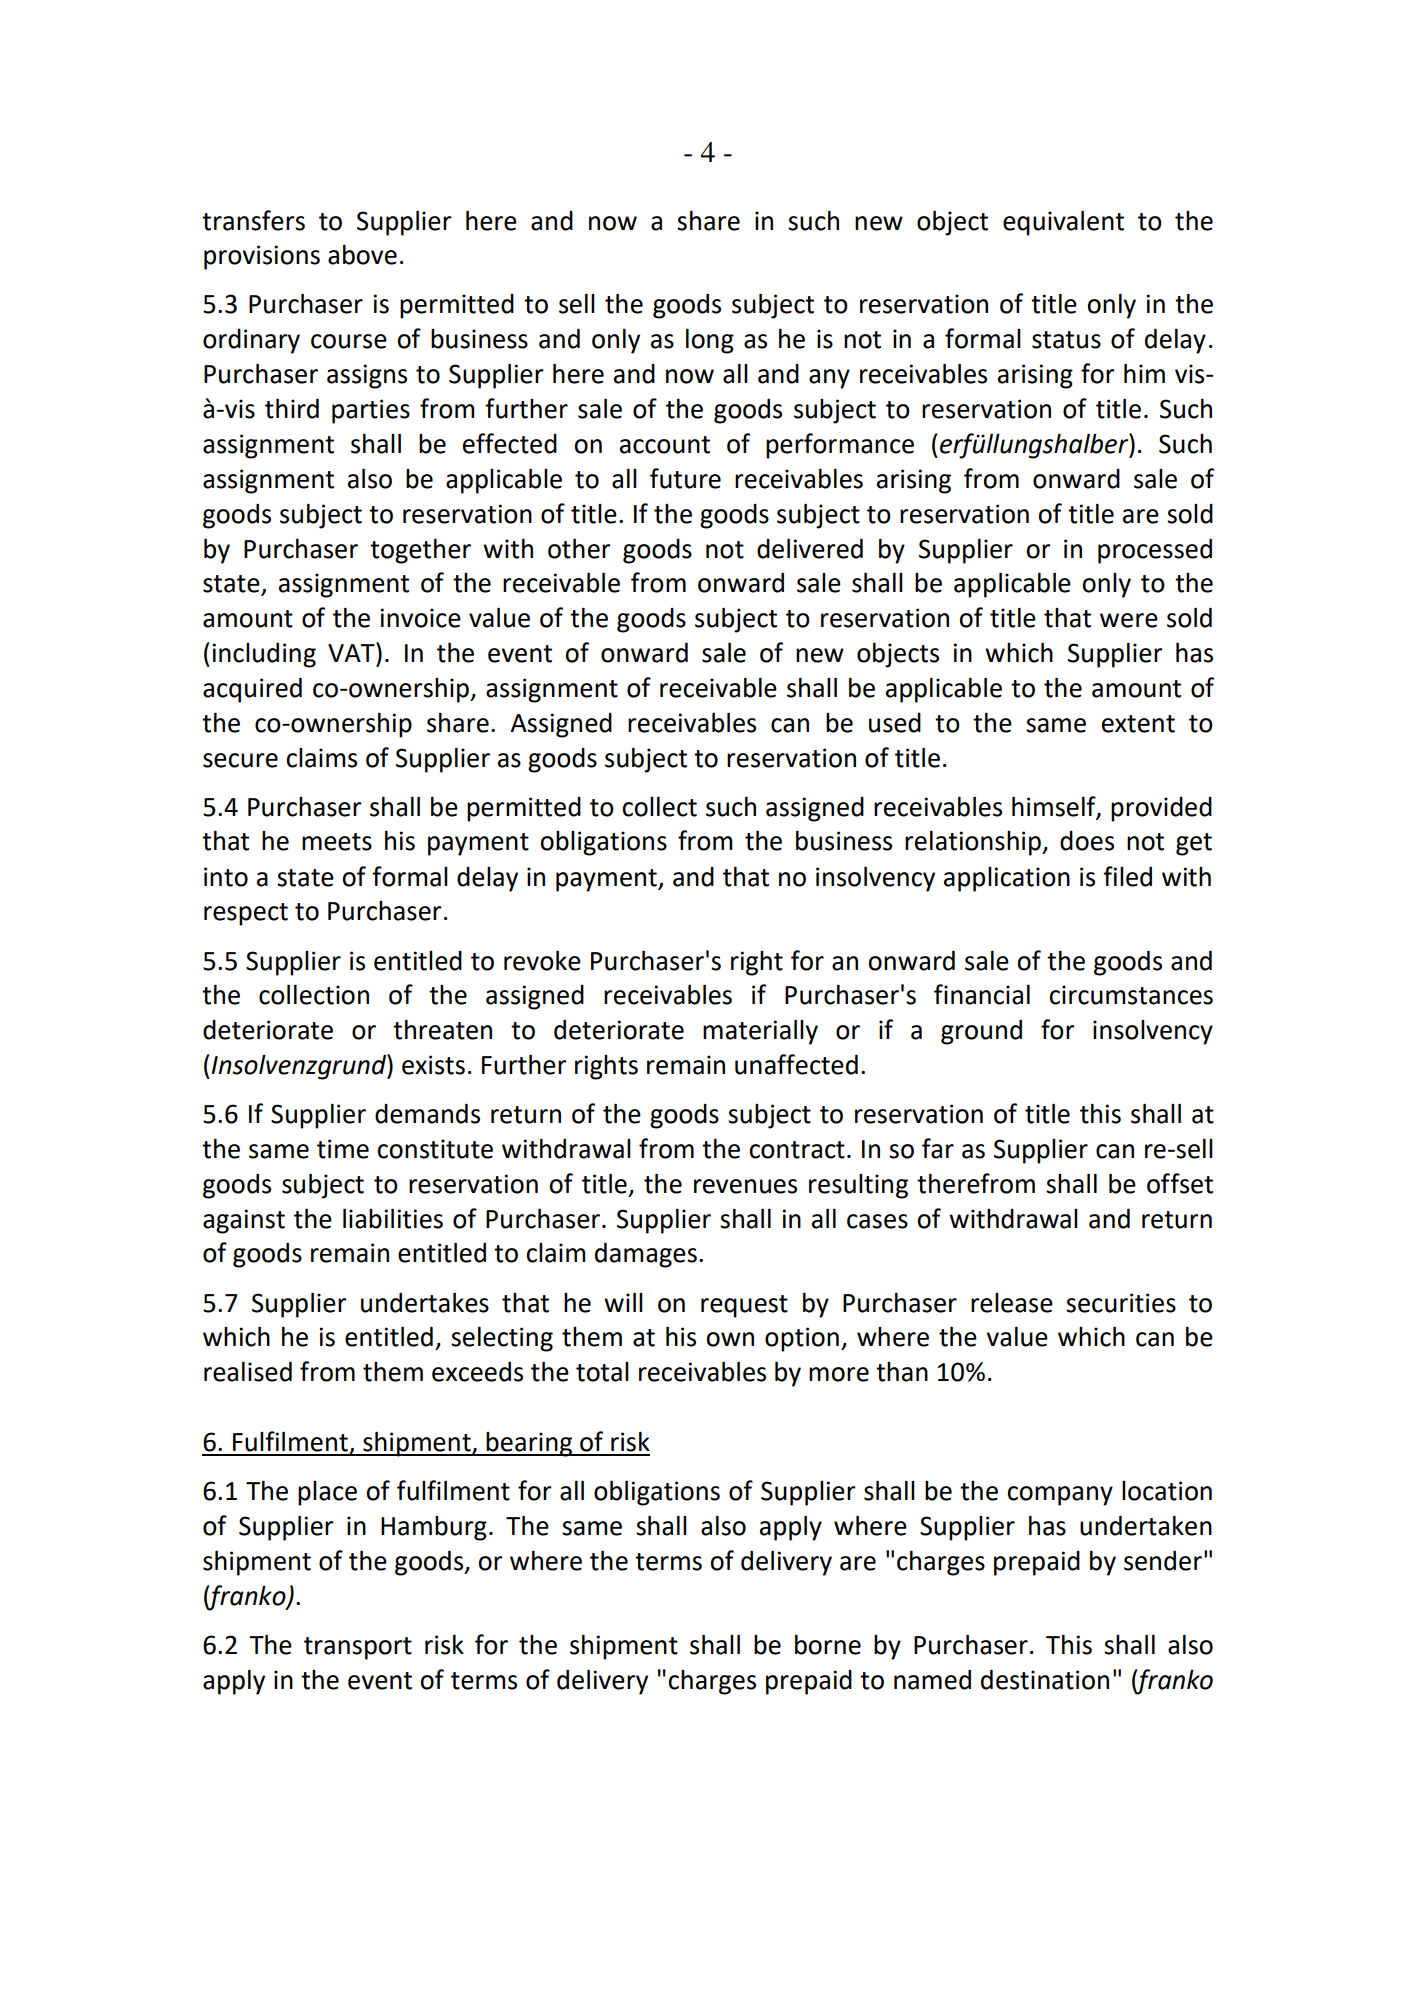 Image resolution: width=1416 pixels, height=2003 pixels. Describe the element at coordinates (358, 1648) in the screenshot. I see `transport` at that location.
